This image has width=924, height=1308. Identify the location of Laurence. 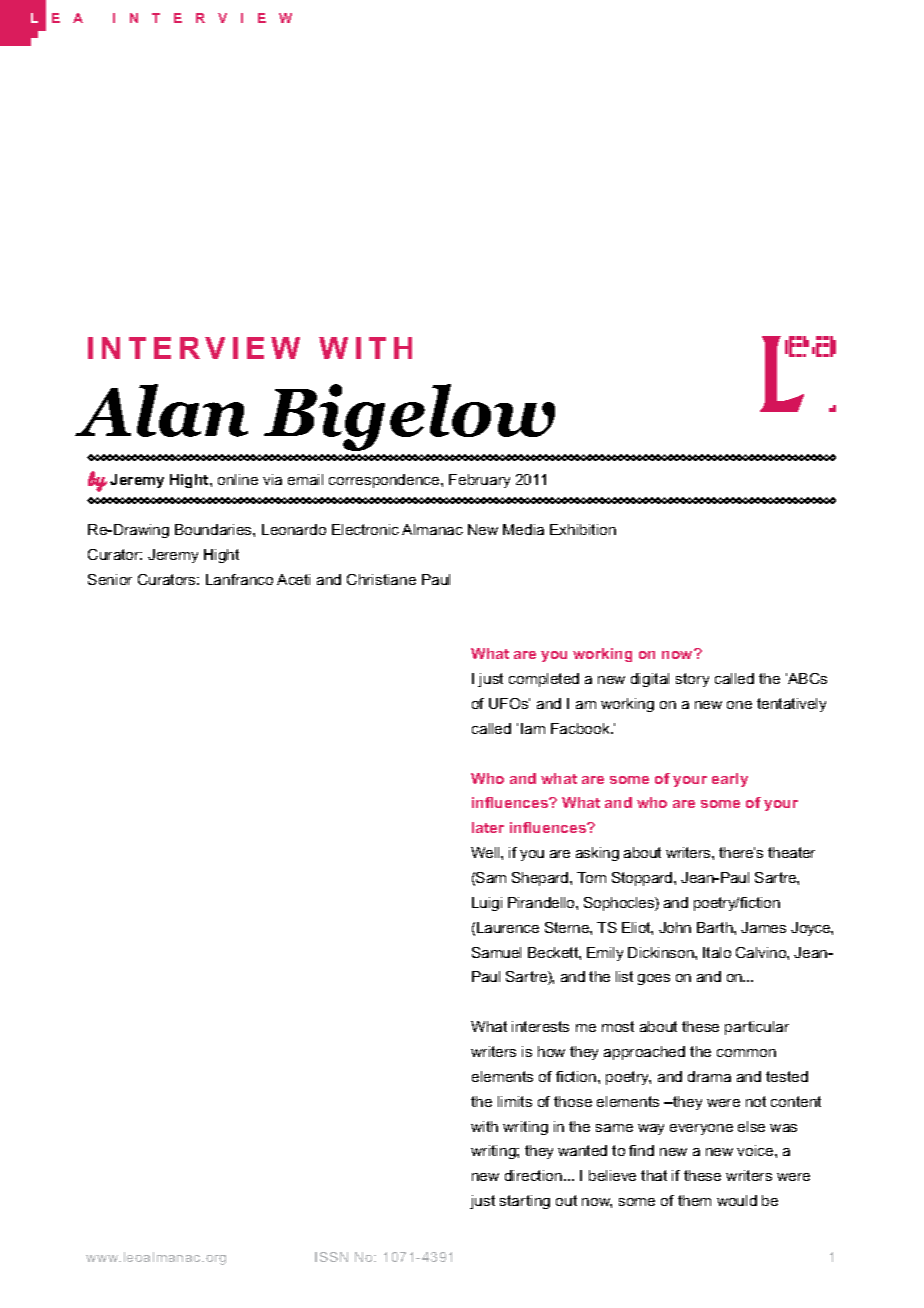
(508, 927).
